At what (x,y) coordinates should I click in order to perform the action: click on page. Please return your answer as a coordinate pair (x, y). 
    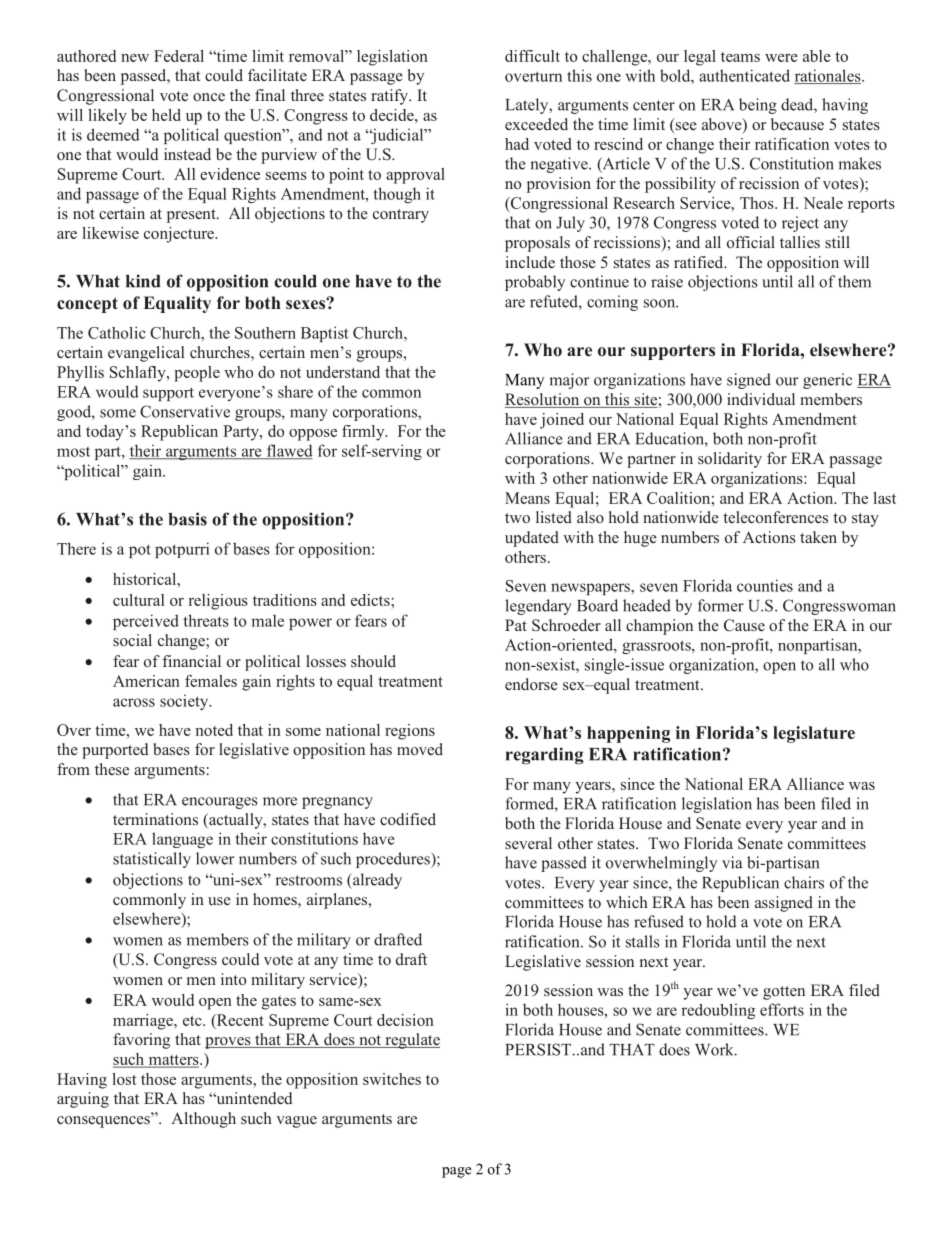
    Looking at the image, I should click on (456, 1172).
